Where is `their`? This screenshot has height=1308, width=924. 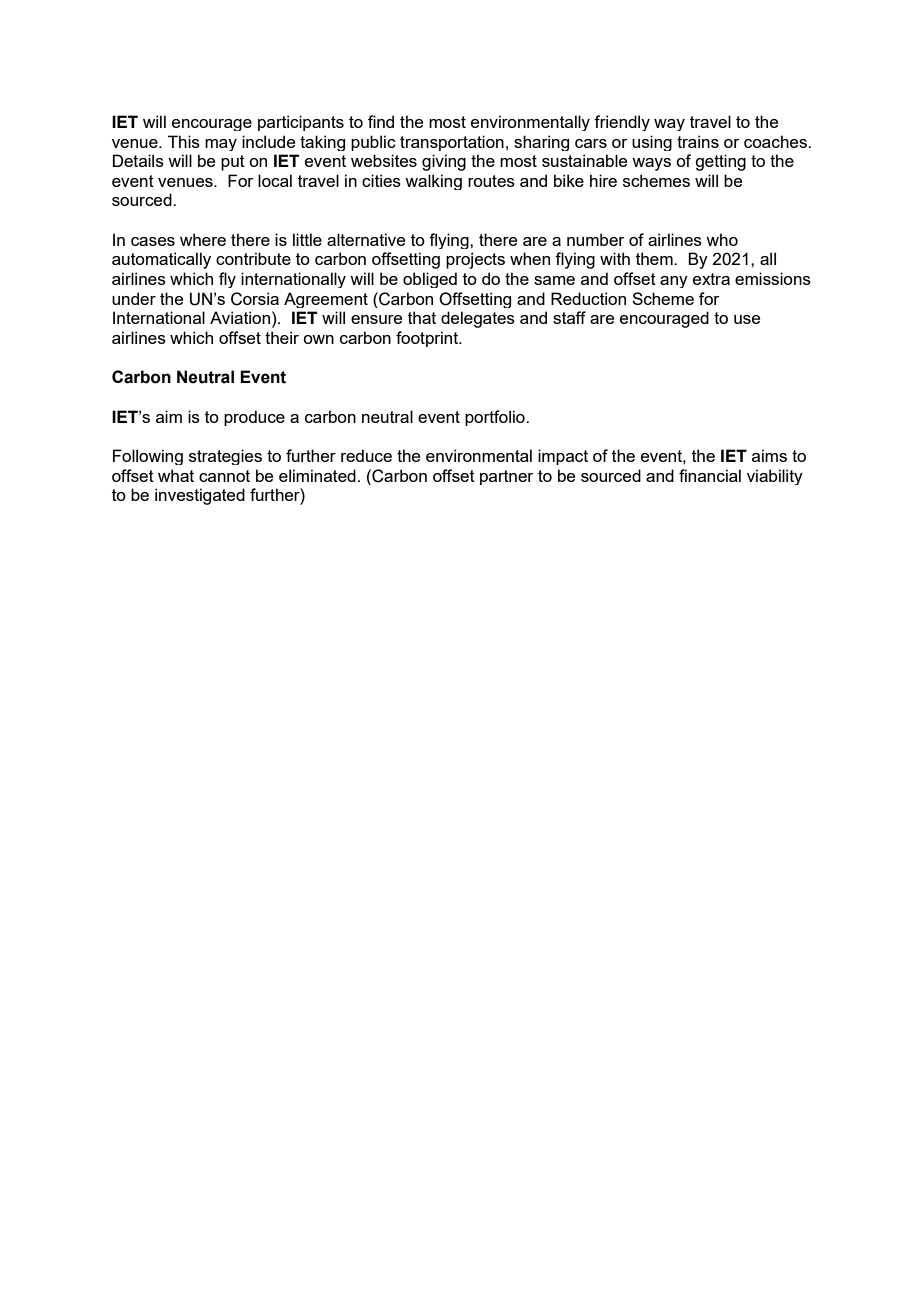
their is located at coordinates (282, 337).
